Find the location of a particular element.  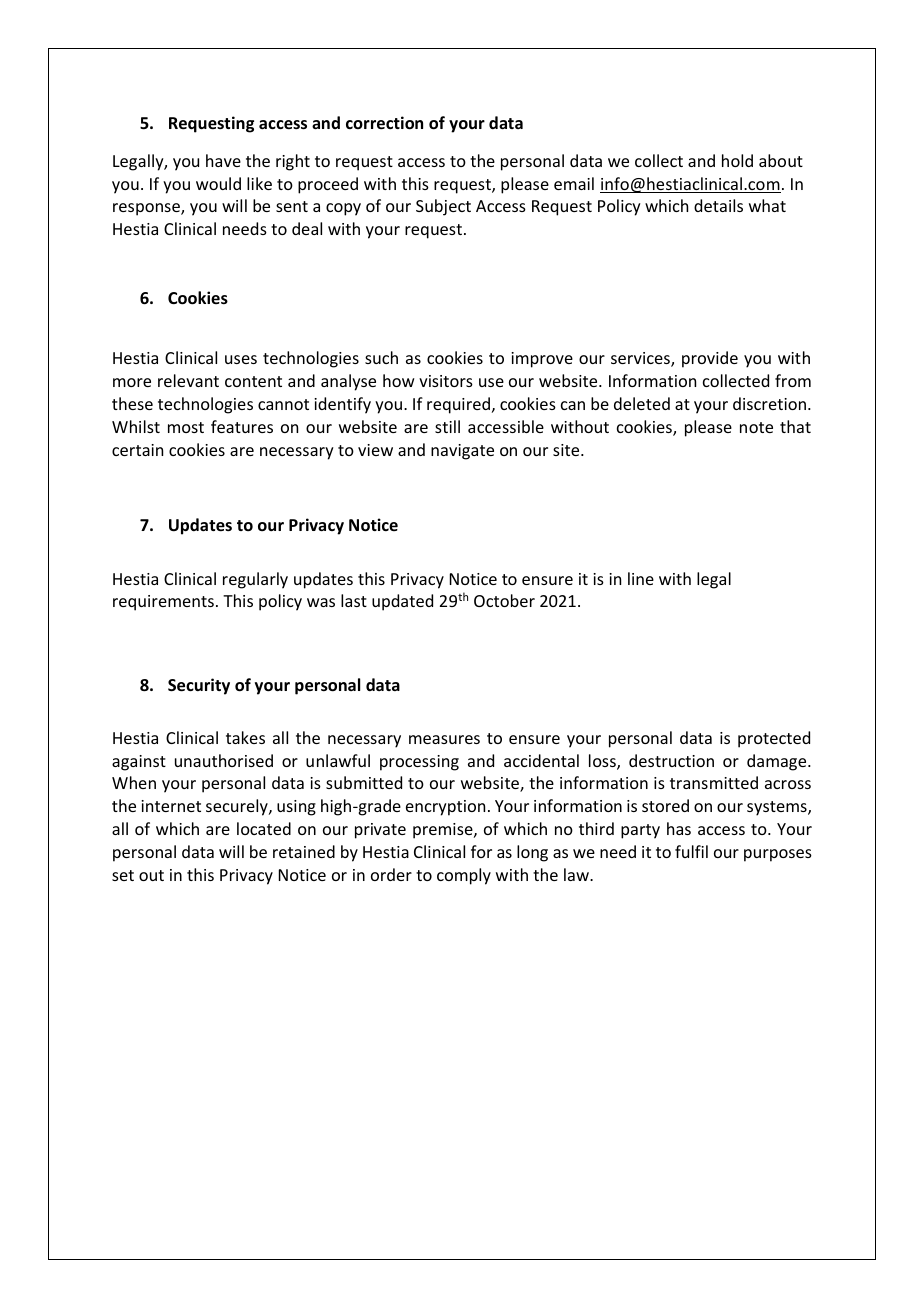

note is located at coordinates (756, 427).
